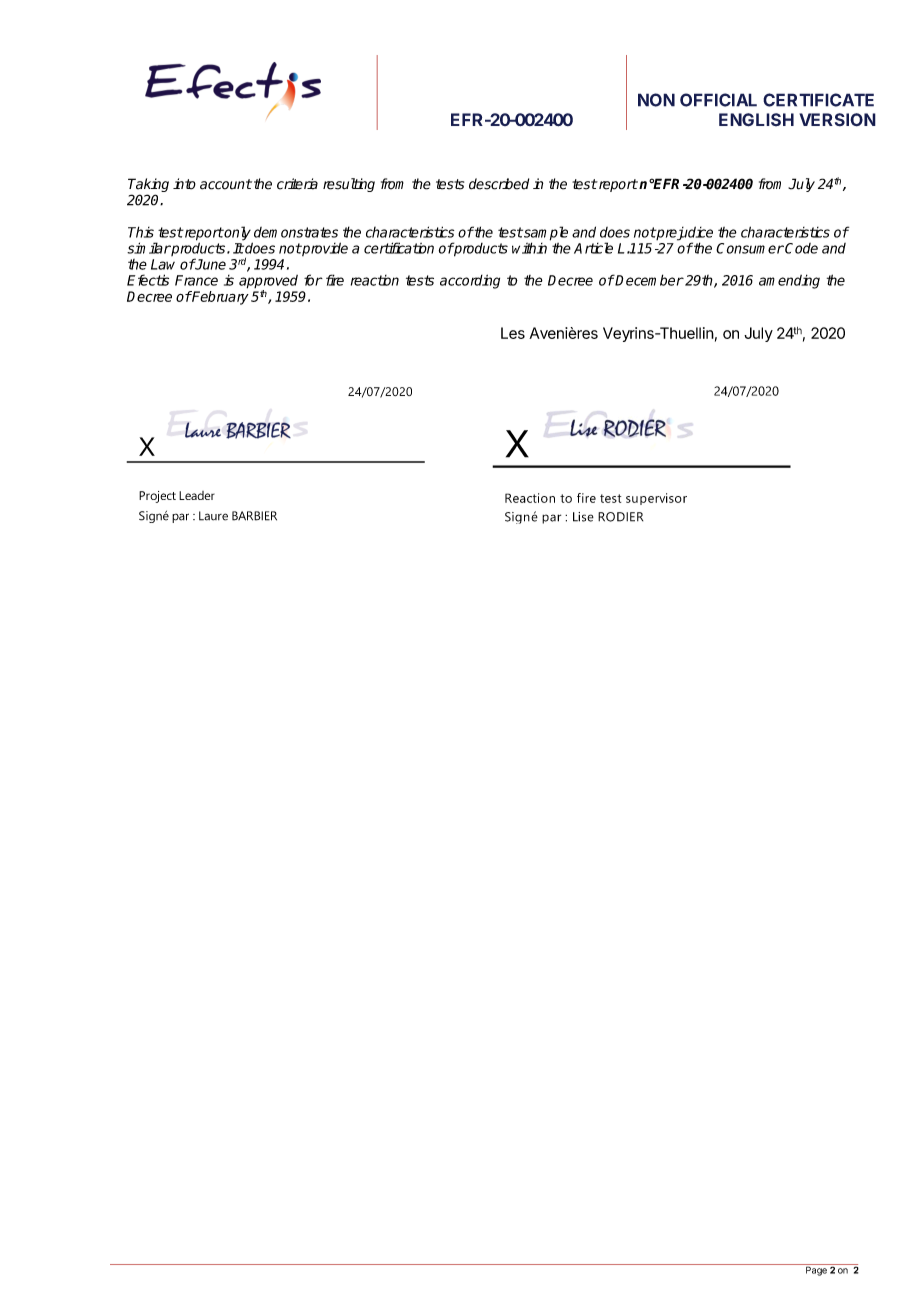 This screenshot has height=1308, width=924. What do you see at coordinates (157, 497) in the screenshot?
I see `Project` at bounding box center [157, 497].
